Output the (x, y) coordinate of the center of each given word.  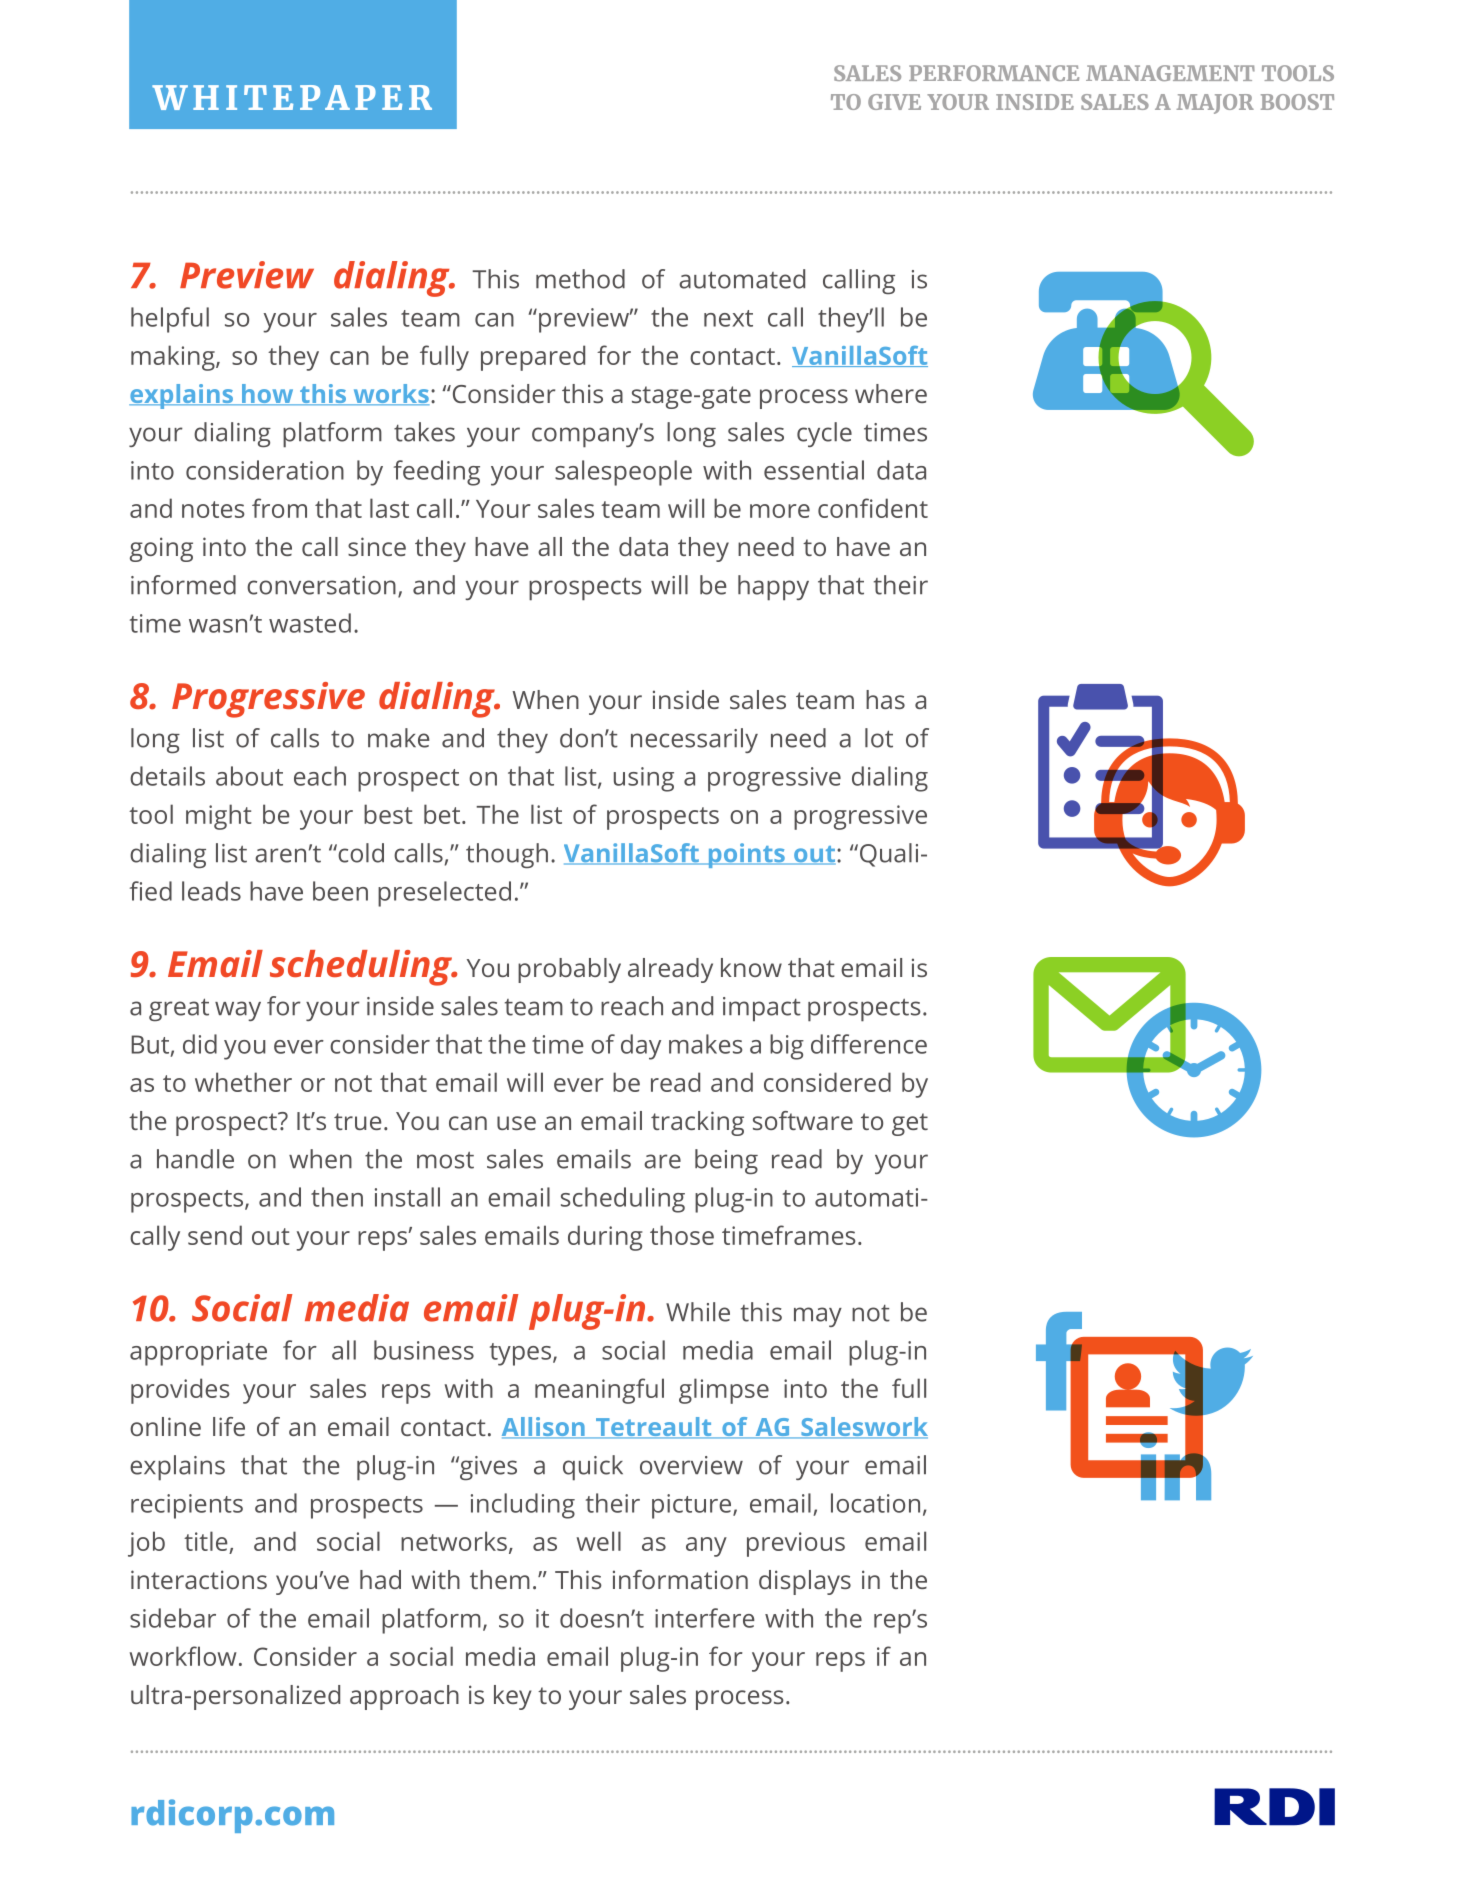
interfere (705, 1618)
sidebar (173, 1618)
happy (773, 588)
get (910, 1124)
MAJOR (1215, 104)
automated (742, 279)
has (885, 699)
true (358, 1121)
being (726, 1161)
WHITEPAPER (292, 97)
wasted (310, 623)
